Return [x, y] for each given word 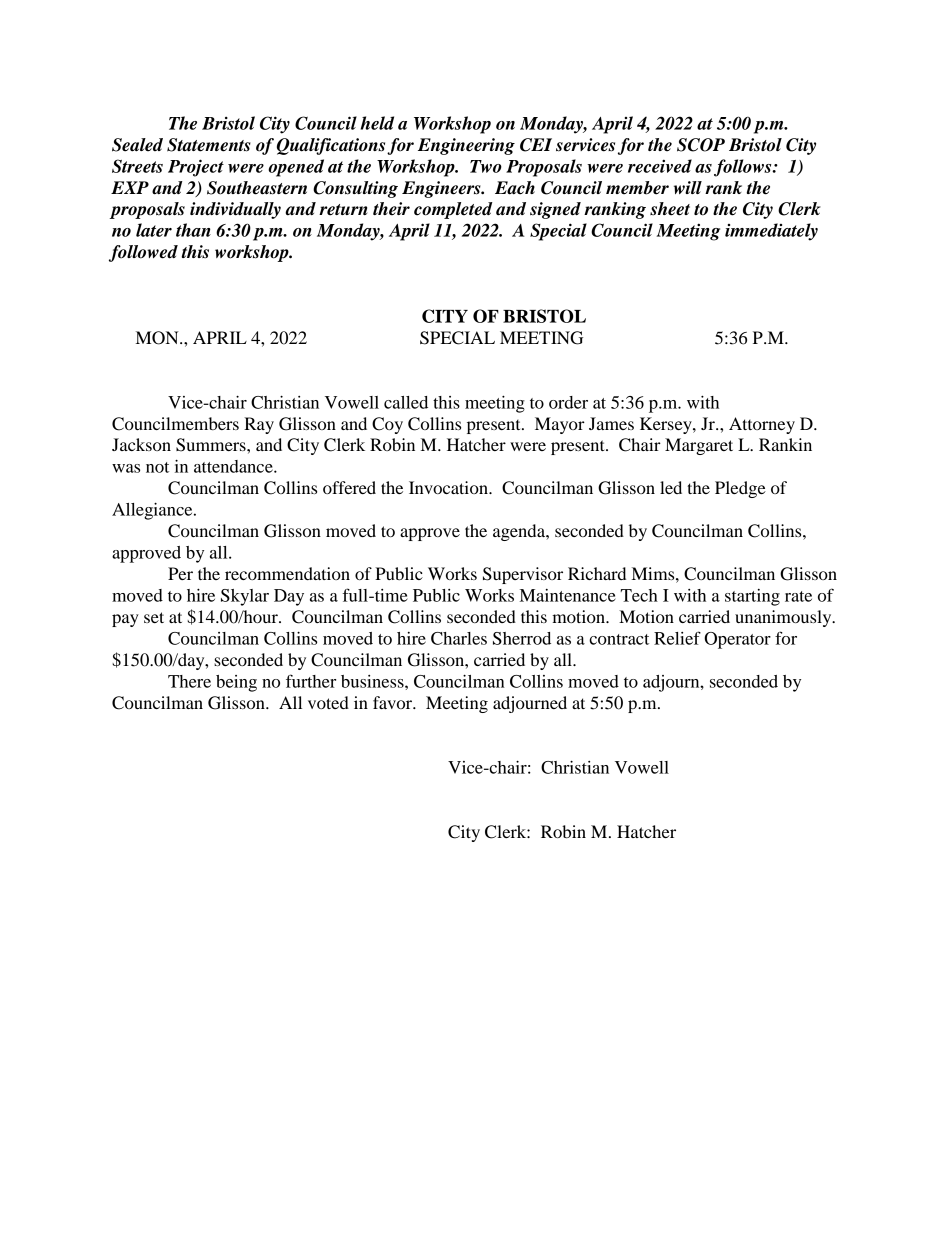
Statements [209, 145]
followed [143, 253]
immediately [771, 232]
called [406, 402]
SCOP [701, 145]
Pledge [740, 489]
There [189, 681]
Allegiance [153, 511]
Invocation [449, 487]
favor [394, 702]
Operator [737, 640]
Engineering [466, 146]
